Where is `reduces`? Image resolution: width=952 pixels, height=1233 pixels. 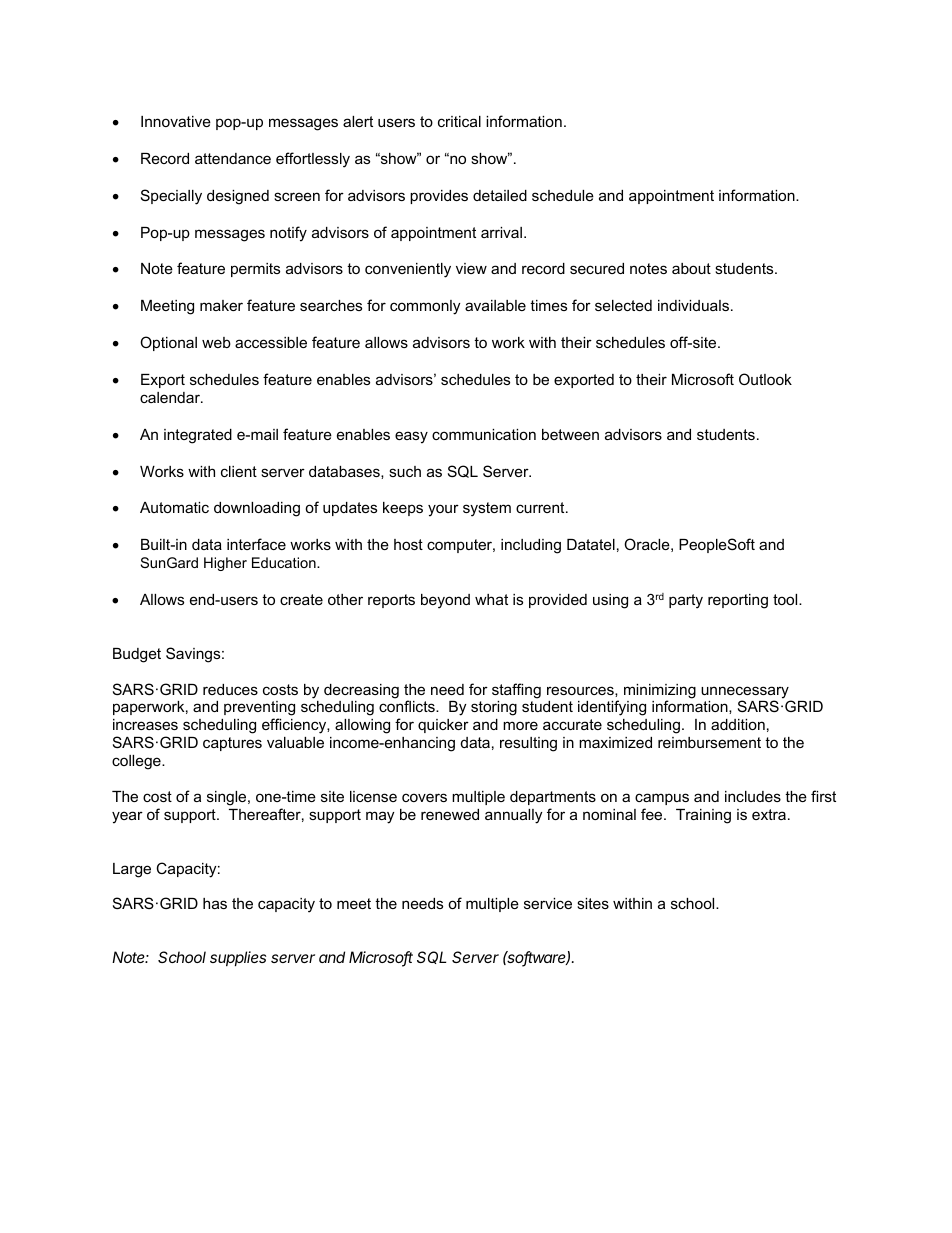
reduces is located at coordinates (230, 689).
